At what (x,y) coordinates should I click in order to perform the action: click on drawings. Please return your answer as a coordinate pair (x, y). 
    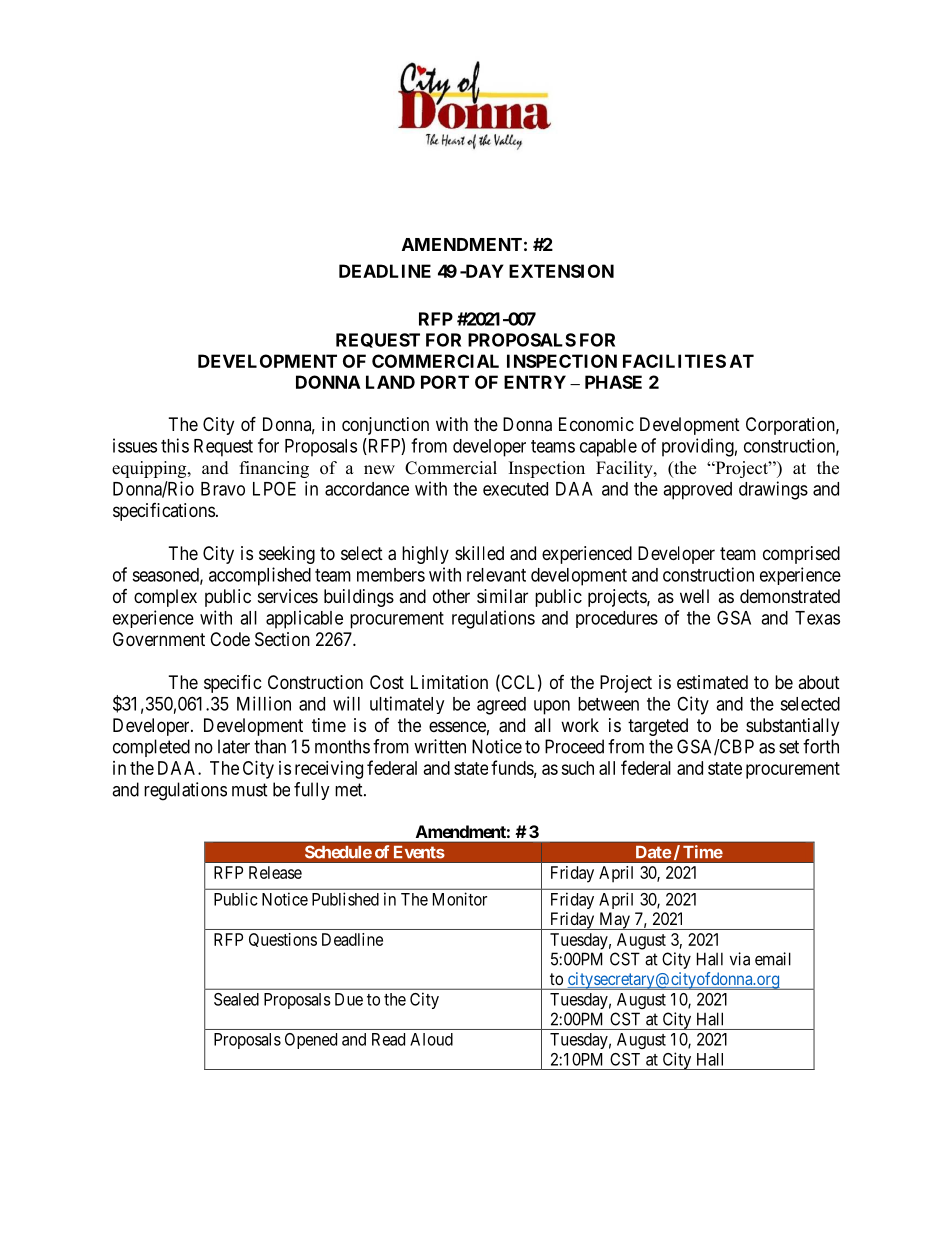
    Looking at the image, I should click on (773, 490).
